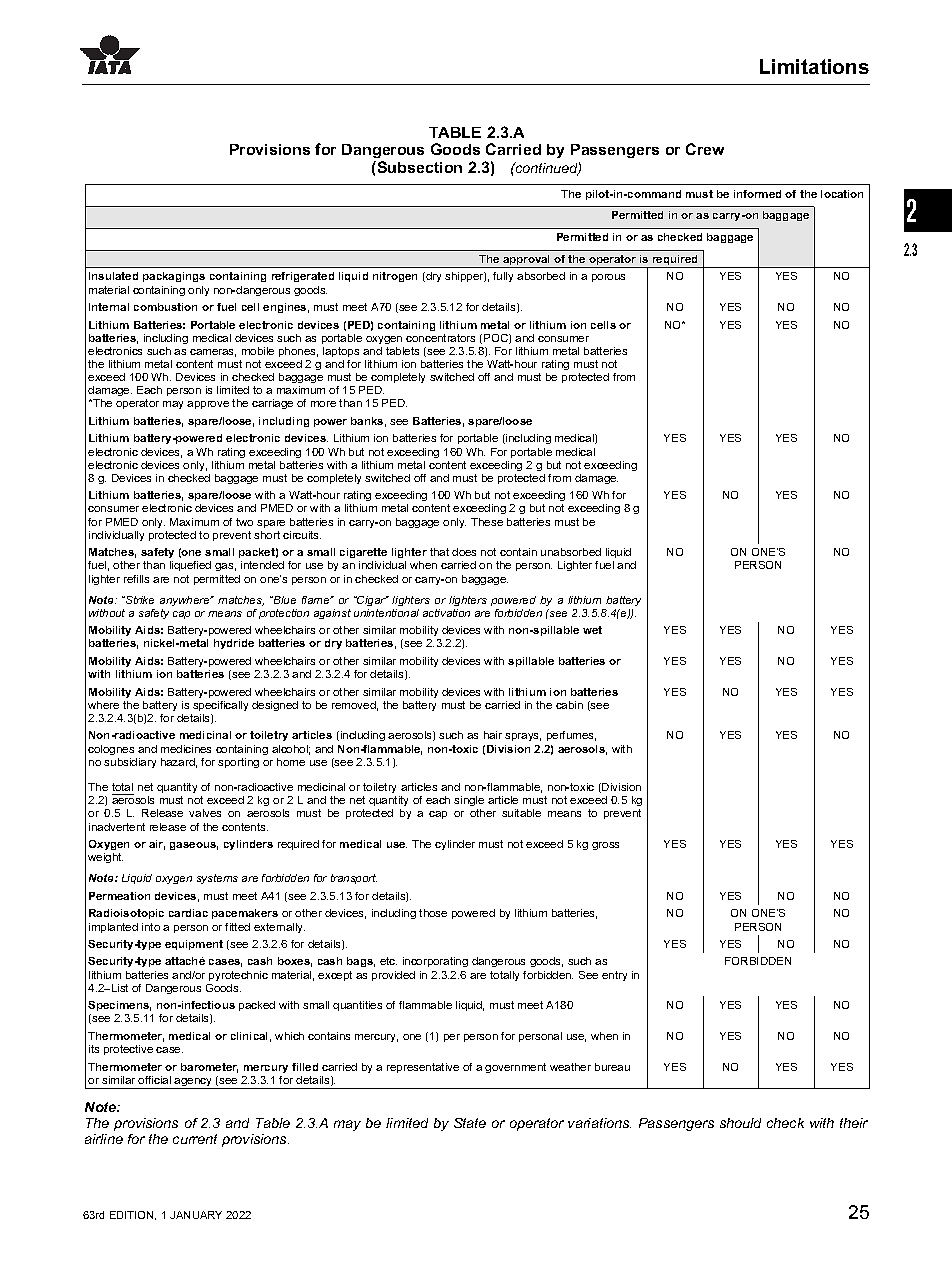  What do you see at coordinates (814, 66) in the page?
I see `Limitations` at bounding box center [814, 66].
